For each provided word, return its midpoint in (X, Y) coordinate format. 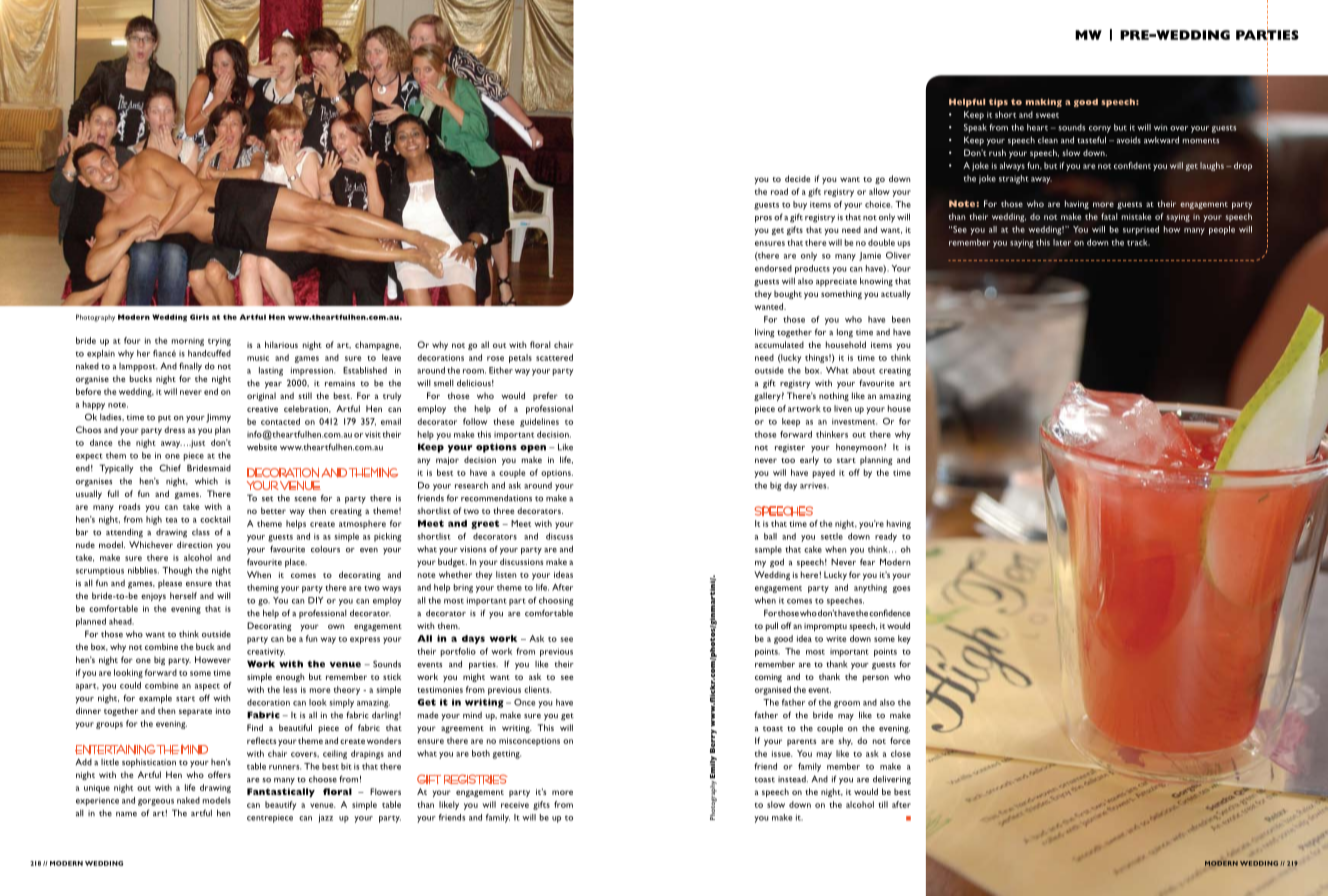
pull (771, 626)
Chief (170, 468)
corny (1100, 129)
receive (515, 805)
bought (788, 294)
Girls (199, 317)
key (904, 639)
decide (798, 178)
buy (800, 205)
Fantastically (281, 792)
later (1062, 242)
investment (854, 421)
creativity (266, 652)
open (533, 449)
